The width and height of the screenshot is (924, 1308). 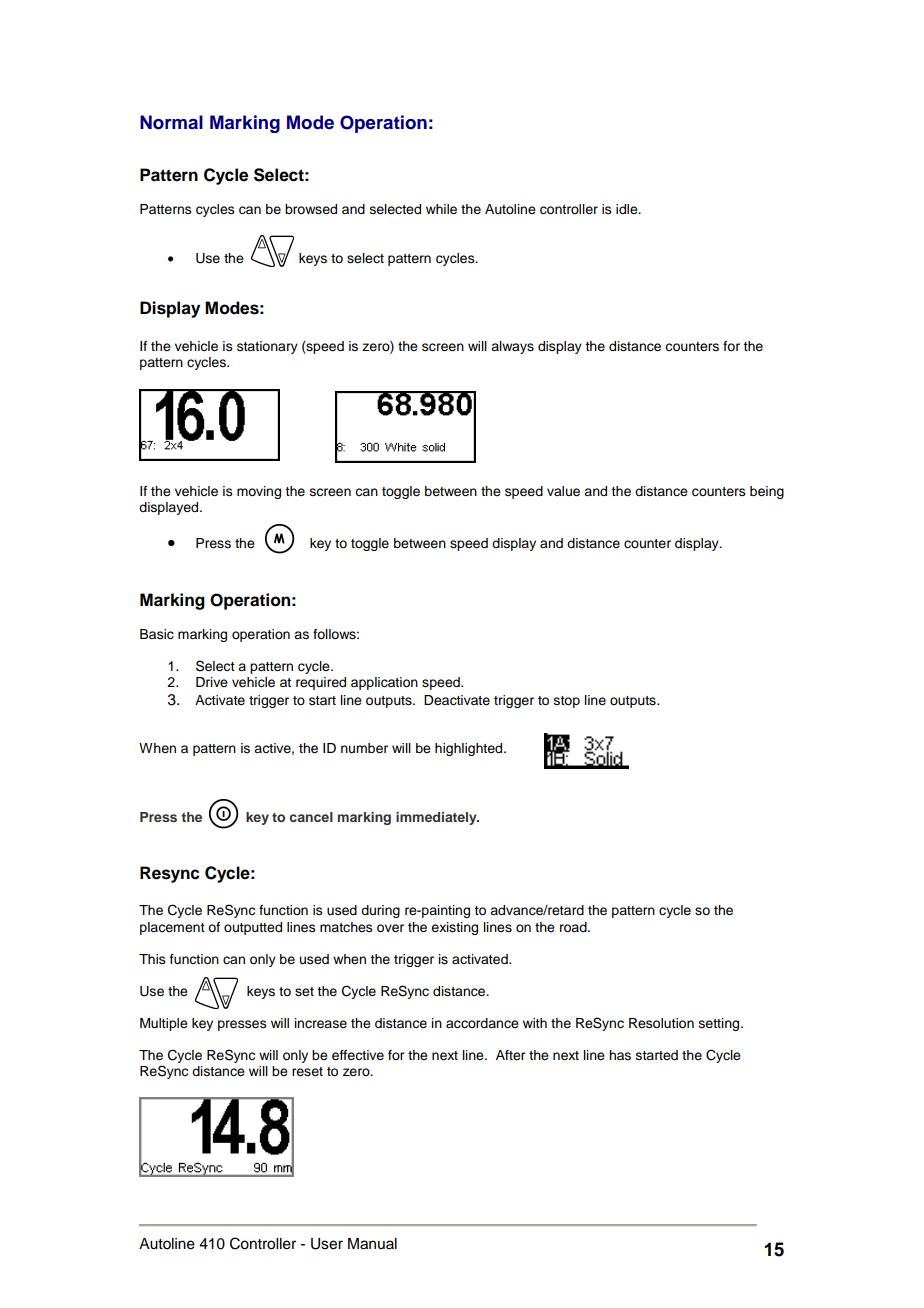 What do you see at coordinates (327, 1244) in the screenshot?
I see `User` at bounding box center [327, 1244].
